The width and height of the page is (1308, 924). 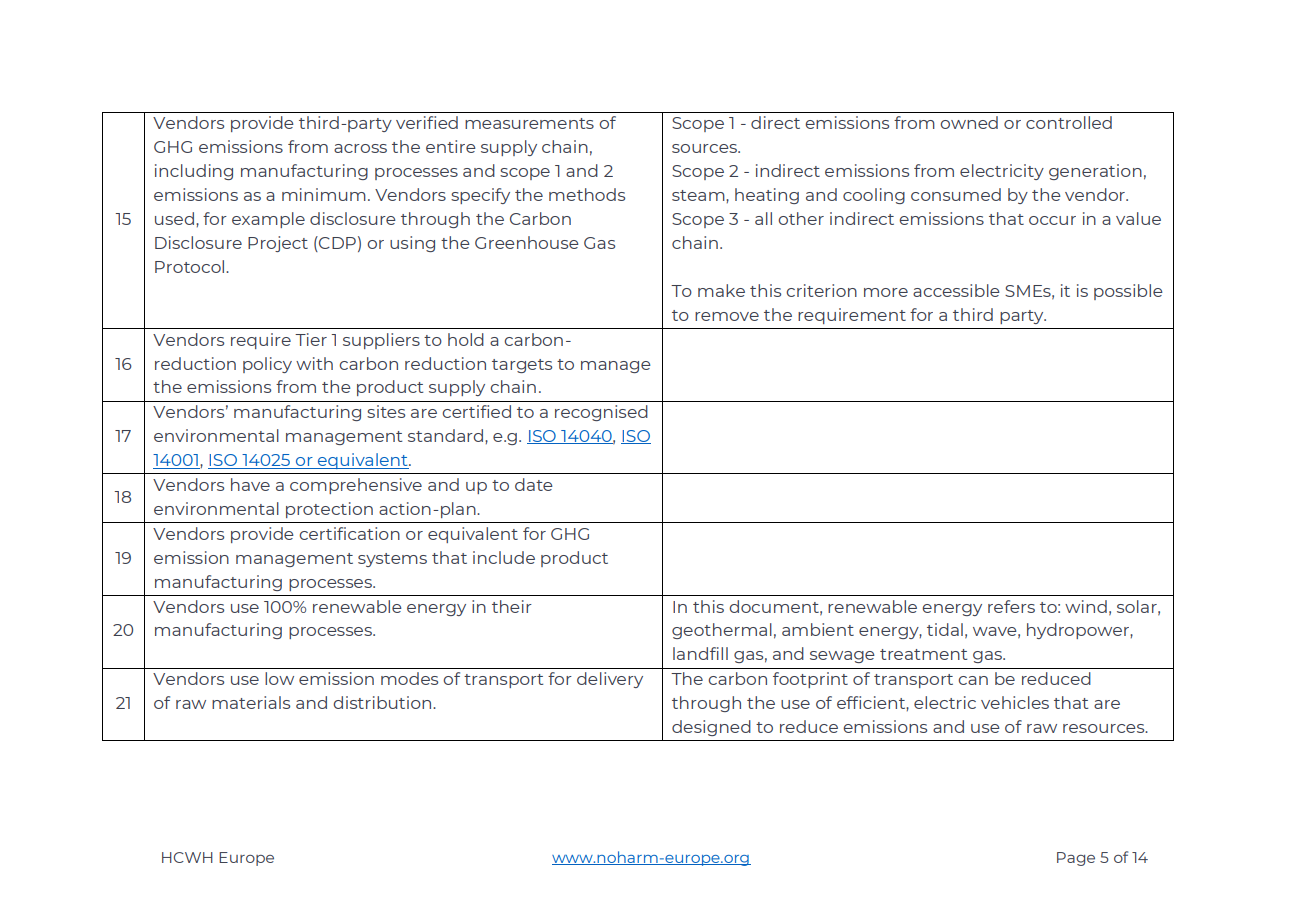 What do you see at coordinates (251, 702) in the page?
I see `materials` at bounding box center [251, 702].
